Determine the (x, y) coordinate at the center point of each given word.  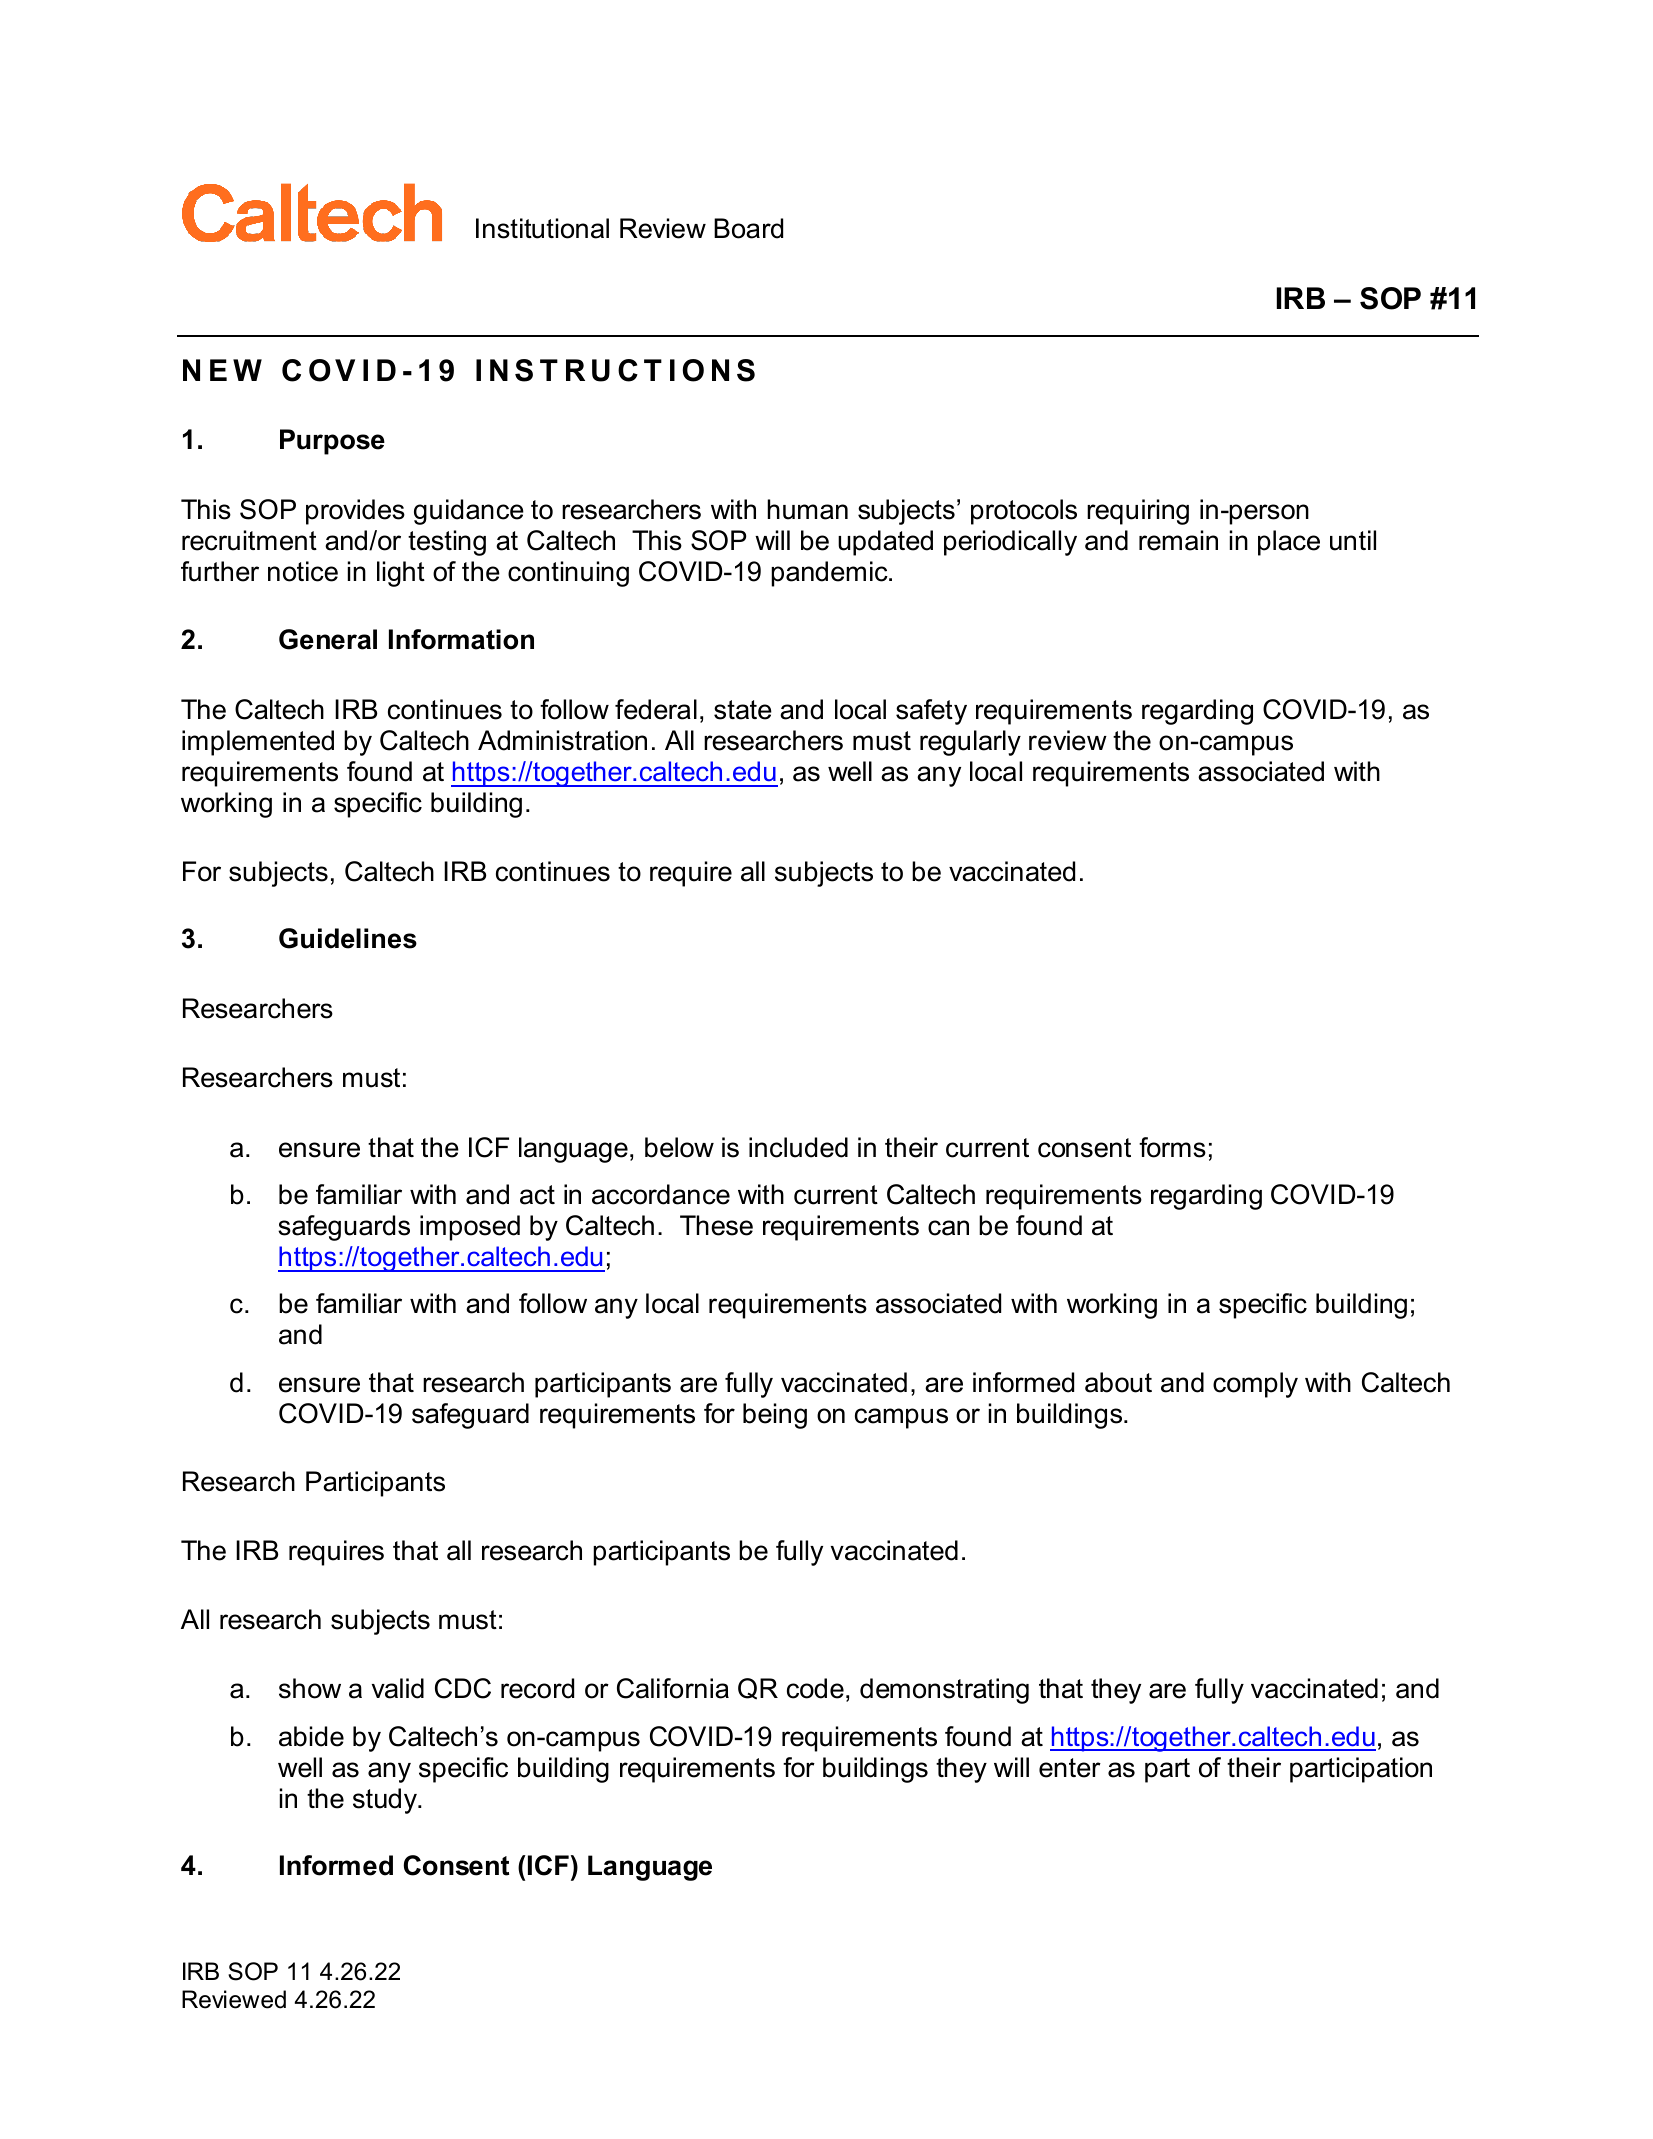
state (743, 710)
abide (311, 1736)
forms (1172, 1147)
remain (1178, 540)
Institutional (542, 228)
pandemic (830, 574)
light (401, 574)
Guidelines (348, 938)
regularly (970, 743)
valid (398, 1688)
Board (748, 228)
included (798, 1147)
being (775, 1416)
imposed (470, 1228)
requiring (1138, 512)
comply (1255, 1385)
